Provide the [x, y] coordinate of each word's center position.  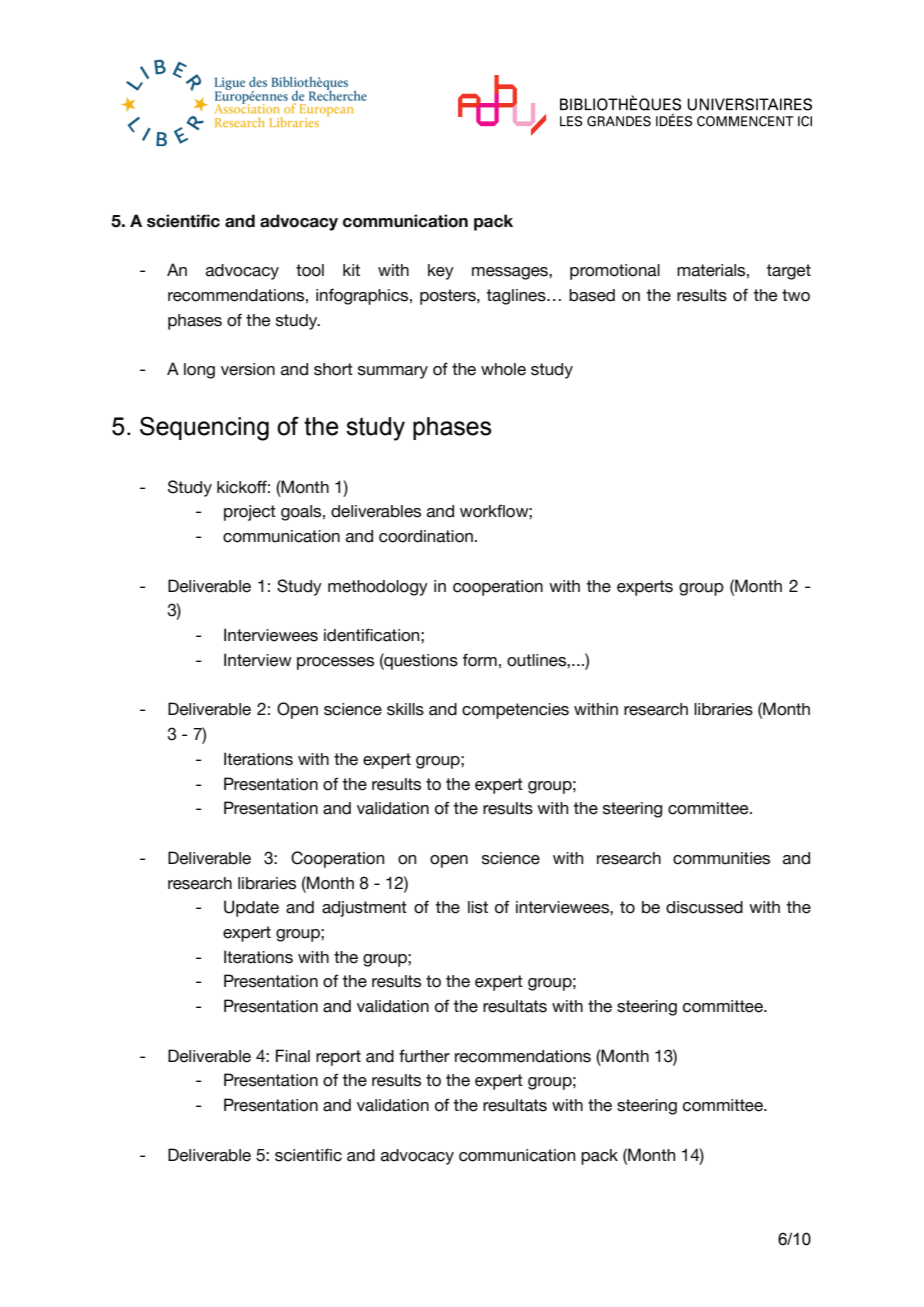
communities [721, 858]
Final [293, 1056]
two [796, 295]
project [250, 513]
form [480, 660]
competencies [515, 711]
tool [310, 270]
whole [503, 369]
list [478, 907]
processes [335, 663]
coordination [426, 536]
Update [251, 908]
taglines [517, 297]
